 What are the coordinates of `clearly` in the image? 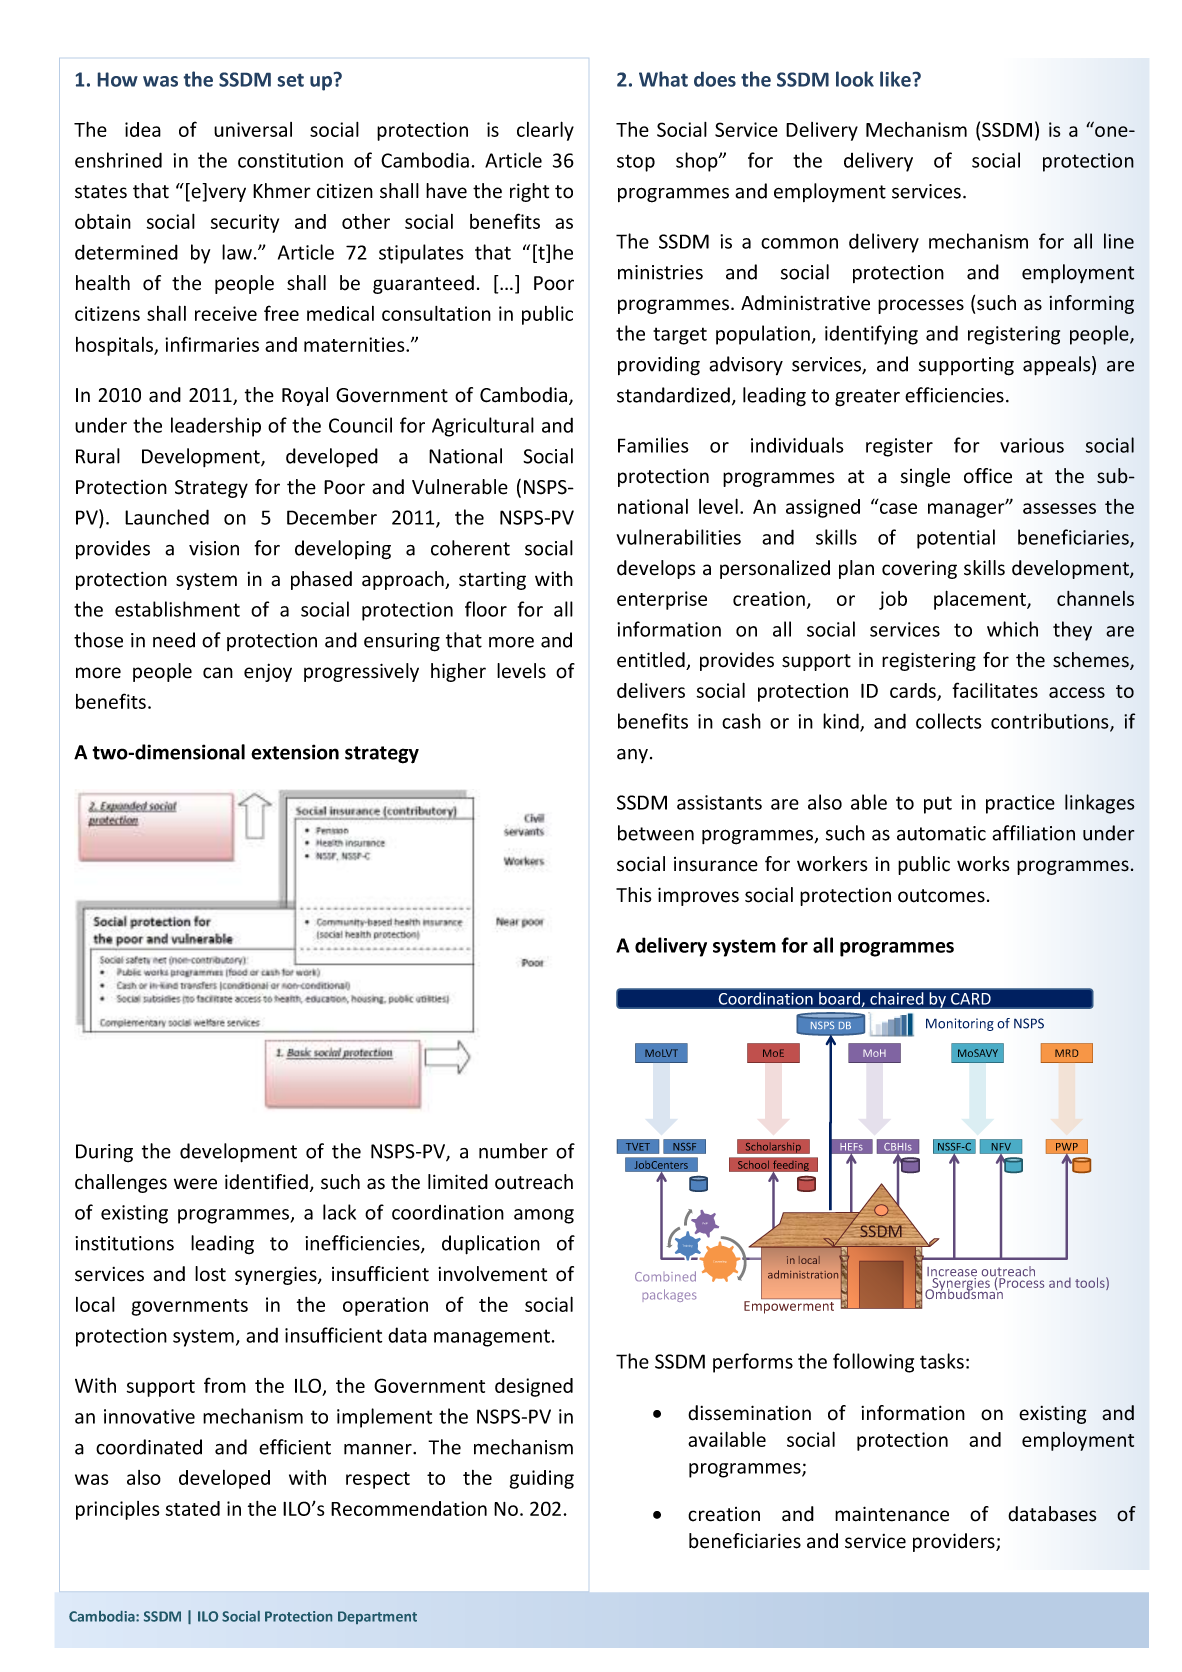 It's located at (545, 131).
